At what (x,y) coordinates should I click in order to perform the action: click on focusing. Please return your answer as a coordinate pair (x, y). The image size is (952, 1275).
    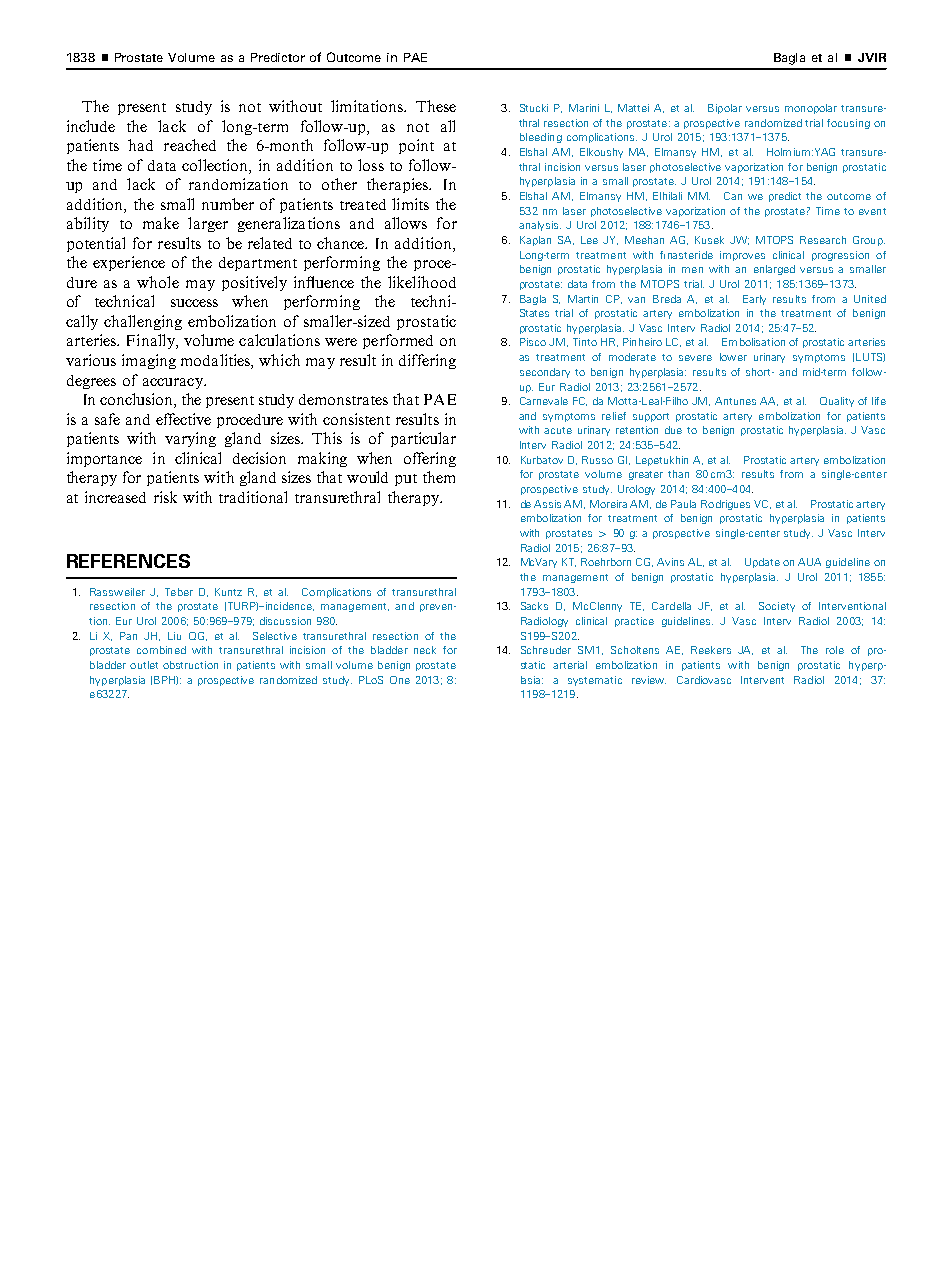
    Looking at the image, I should click on (848, 124).
